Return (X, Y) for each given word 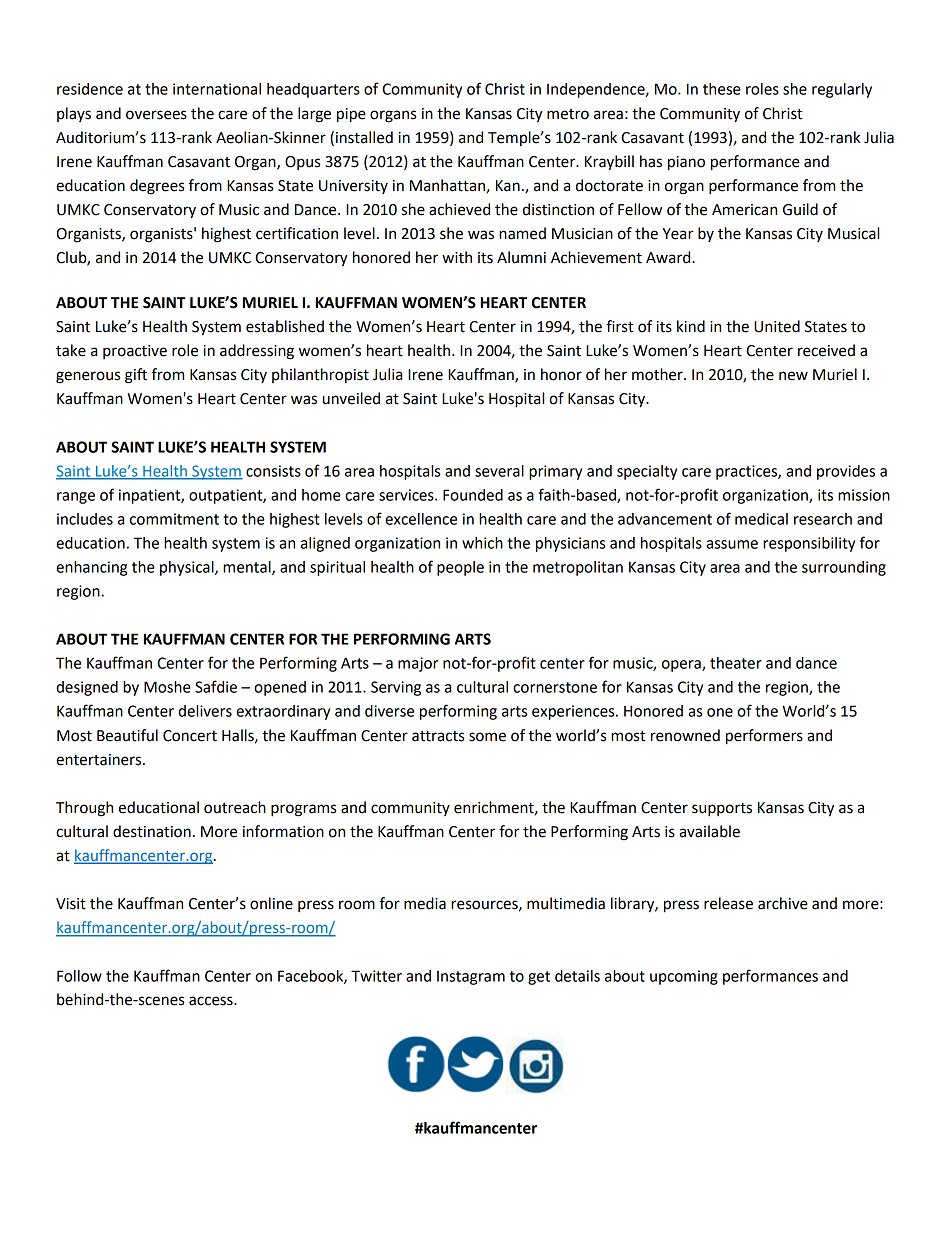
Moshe (167, 687)
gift (136, 376)
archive (783, 903)
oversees (156, 115)
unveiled (351, 398)
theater (736, 663)
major (418, 664)
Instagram (471, 978)
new (793, 376)
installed (364, 137)
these (722, 89)
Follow (79, 976)
